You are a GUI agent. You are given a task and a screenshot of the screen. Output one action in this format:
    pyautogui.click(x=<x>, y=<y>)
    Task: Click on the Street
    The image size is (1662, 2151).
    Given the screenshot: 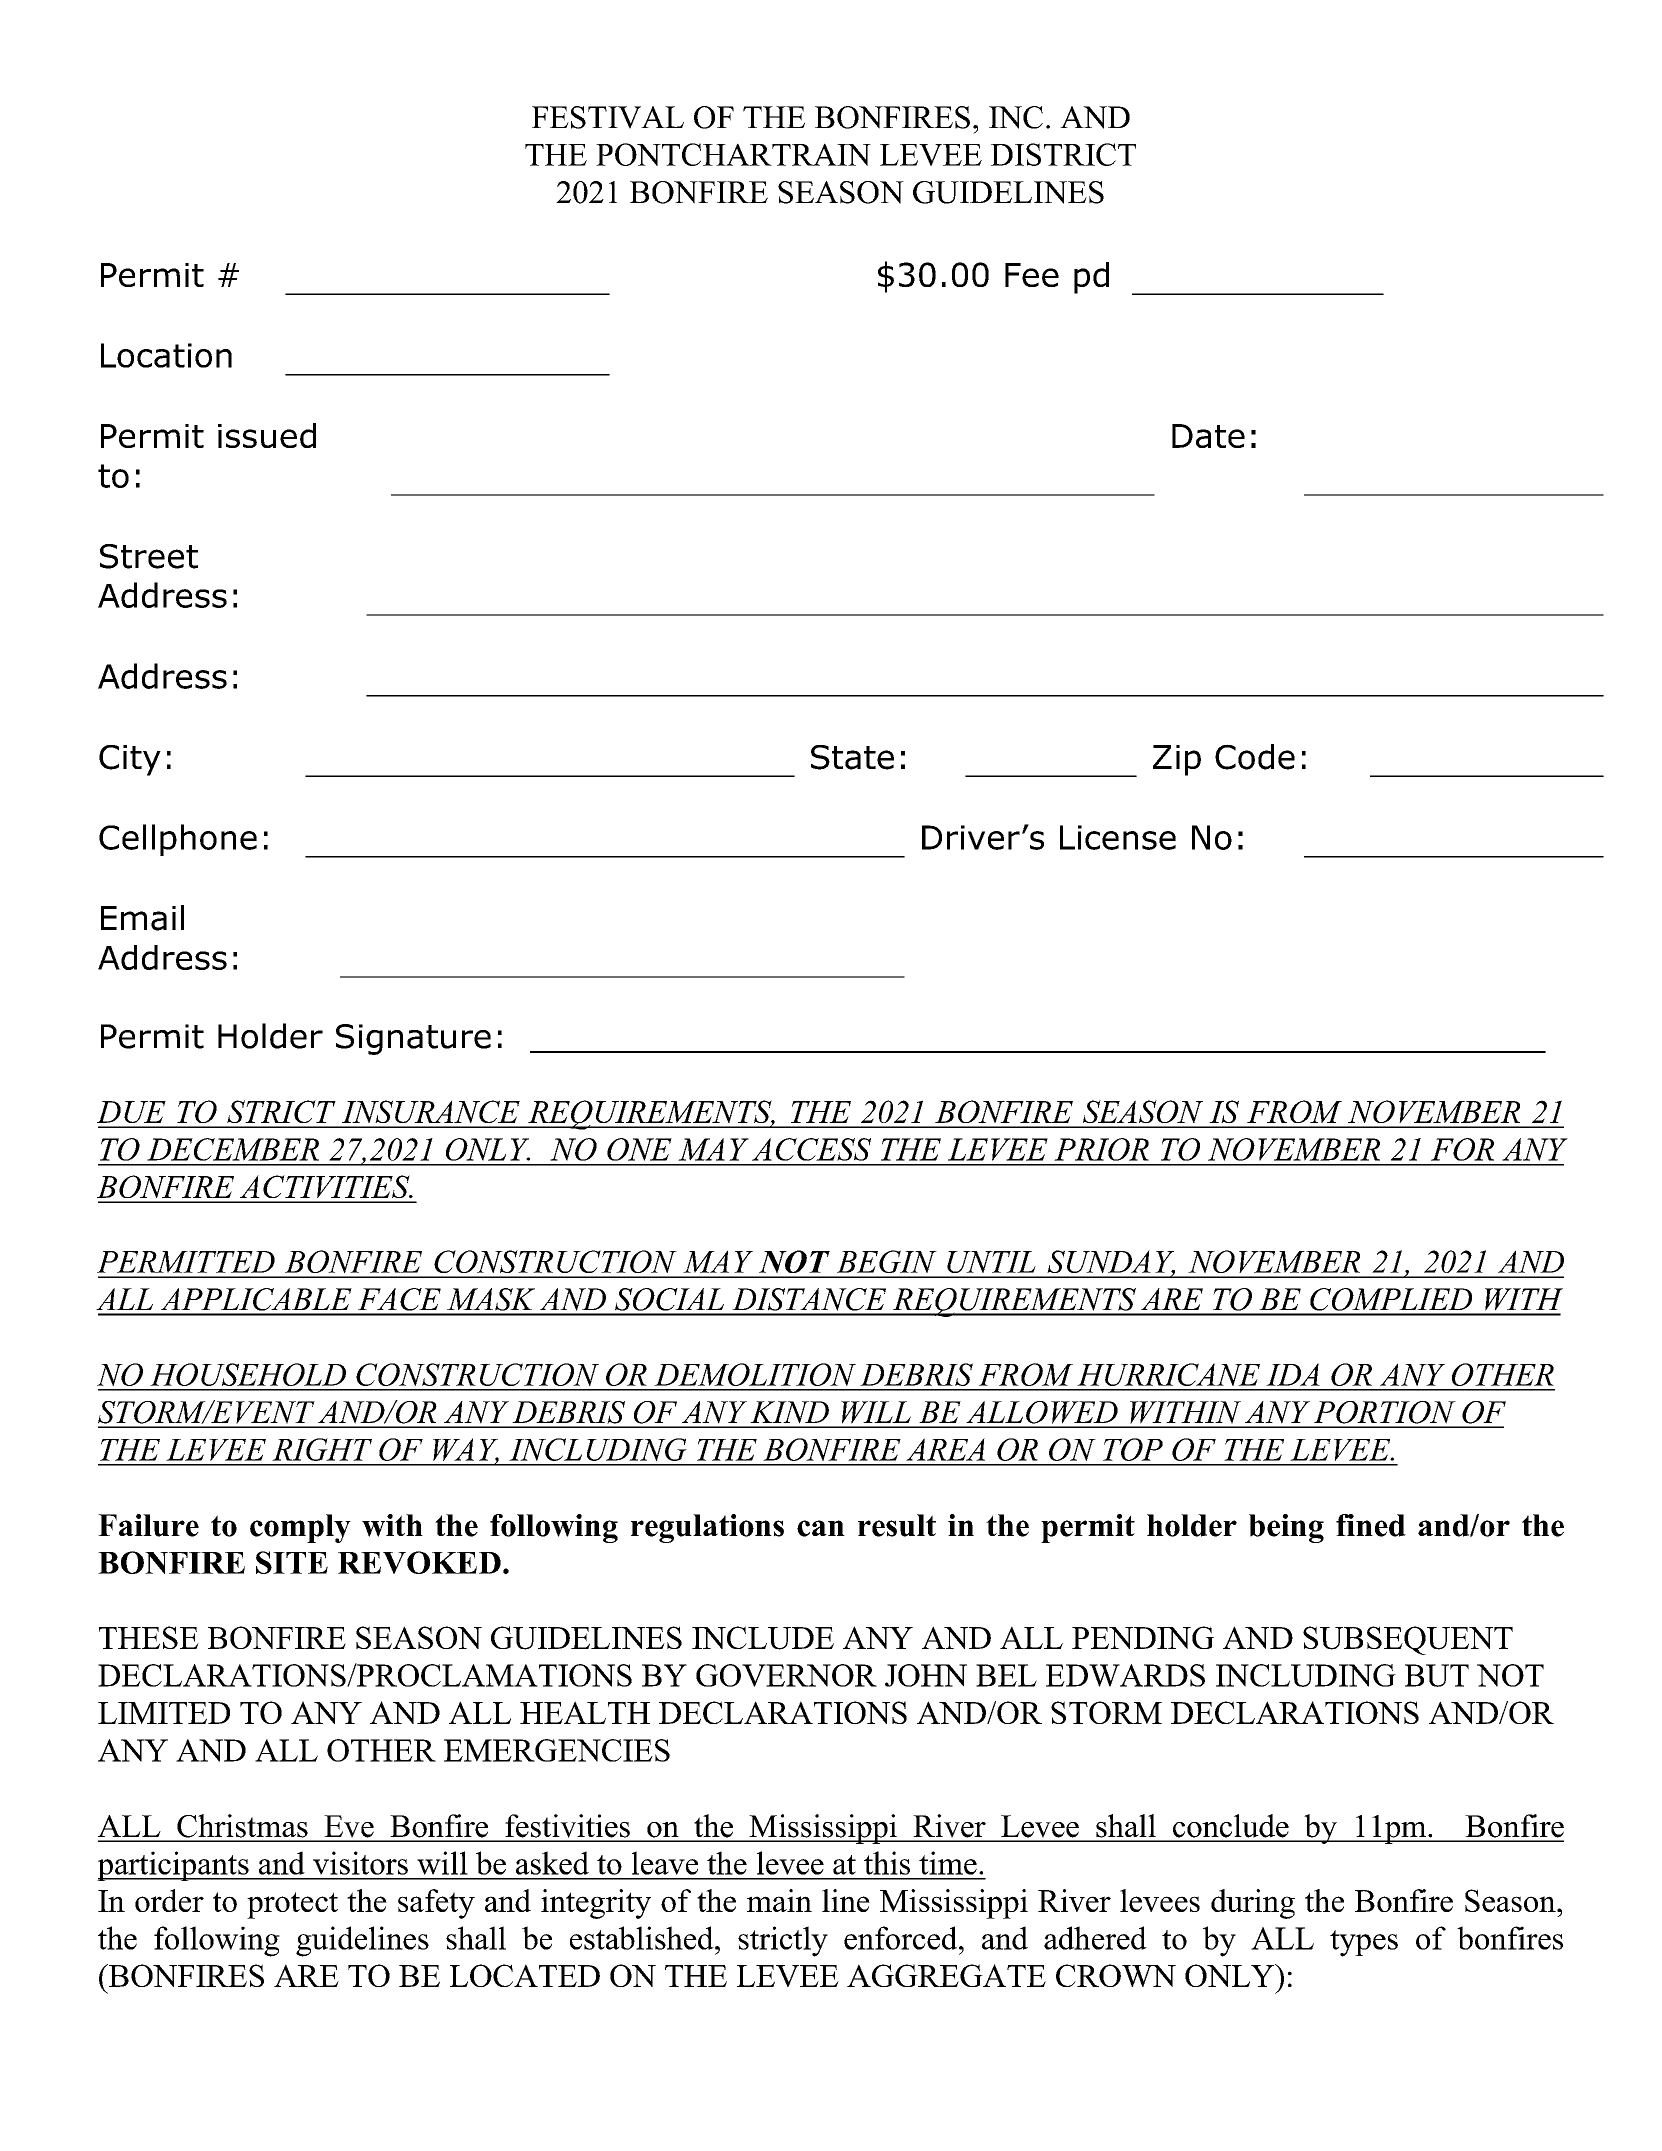 What is the action you would take?
    pyautogui.click(x=149, y=556)
